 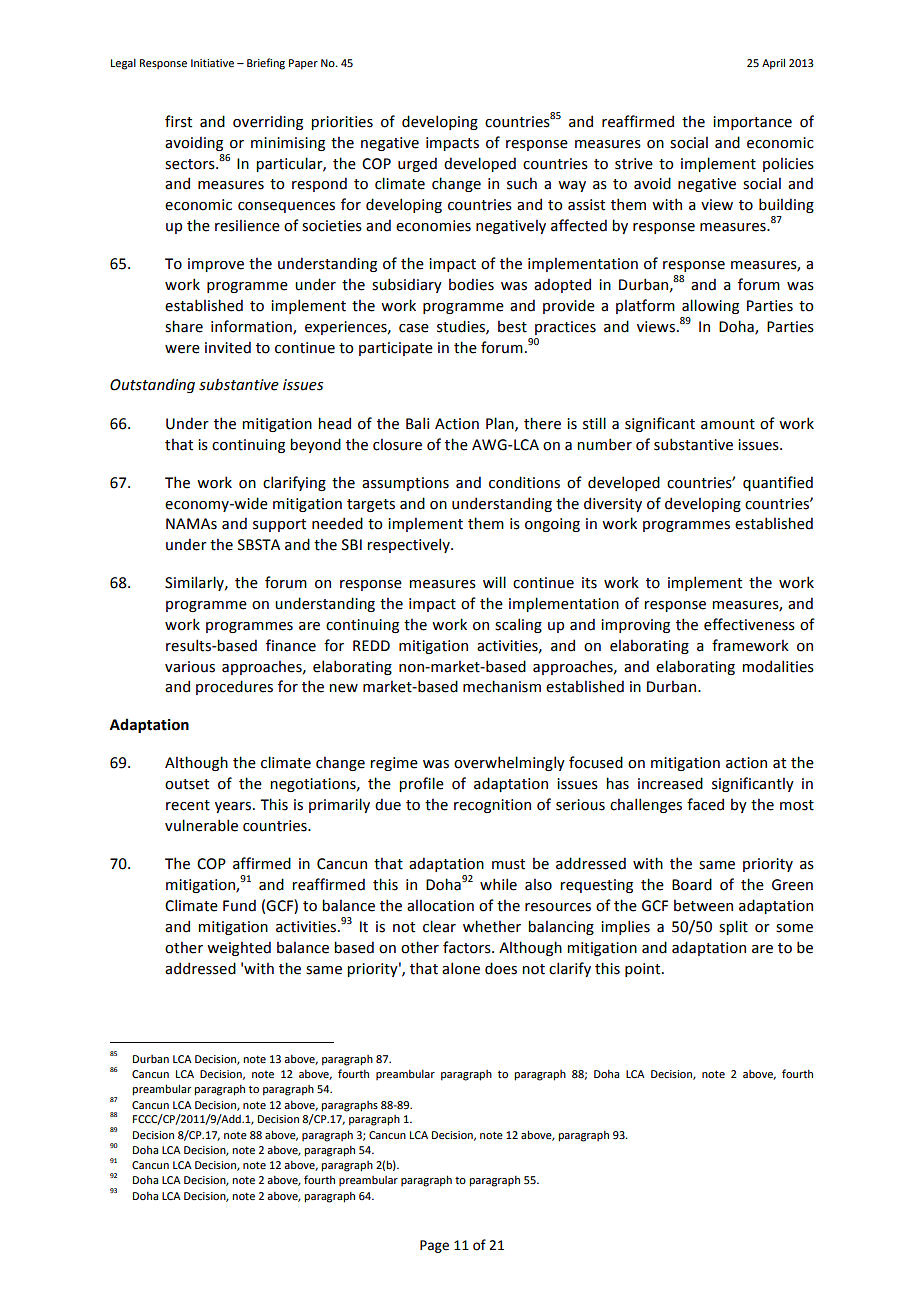 I want to click on such, so click(x=522, y=183).
